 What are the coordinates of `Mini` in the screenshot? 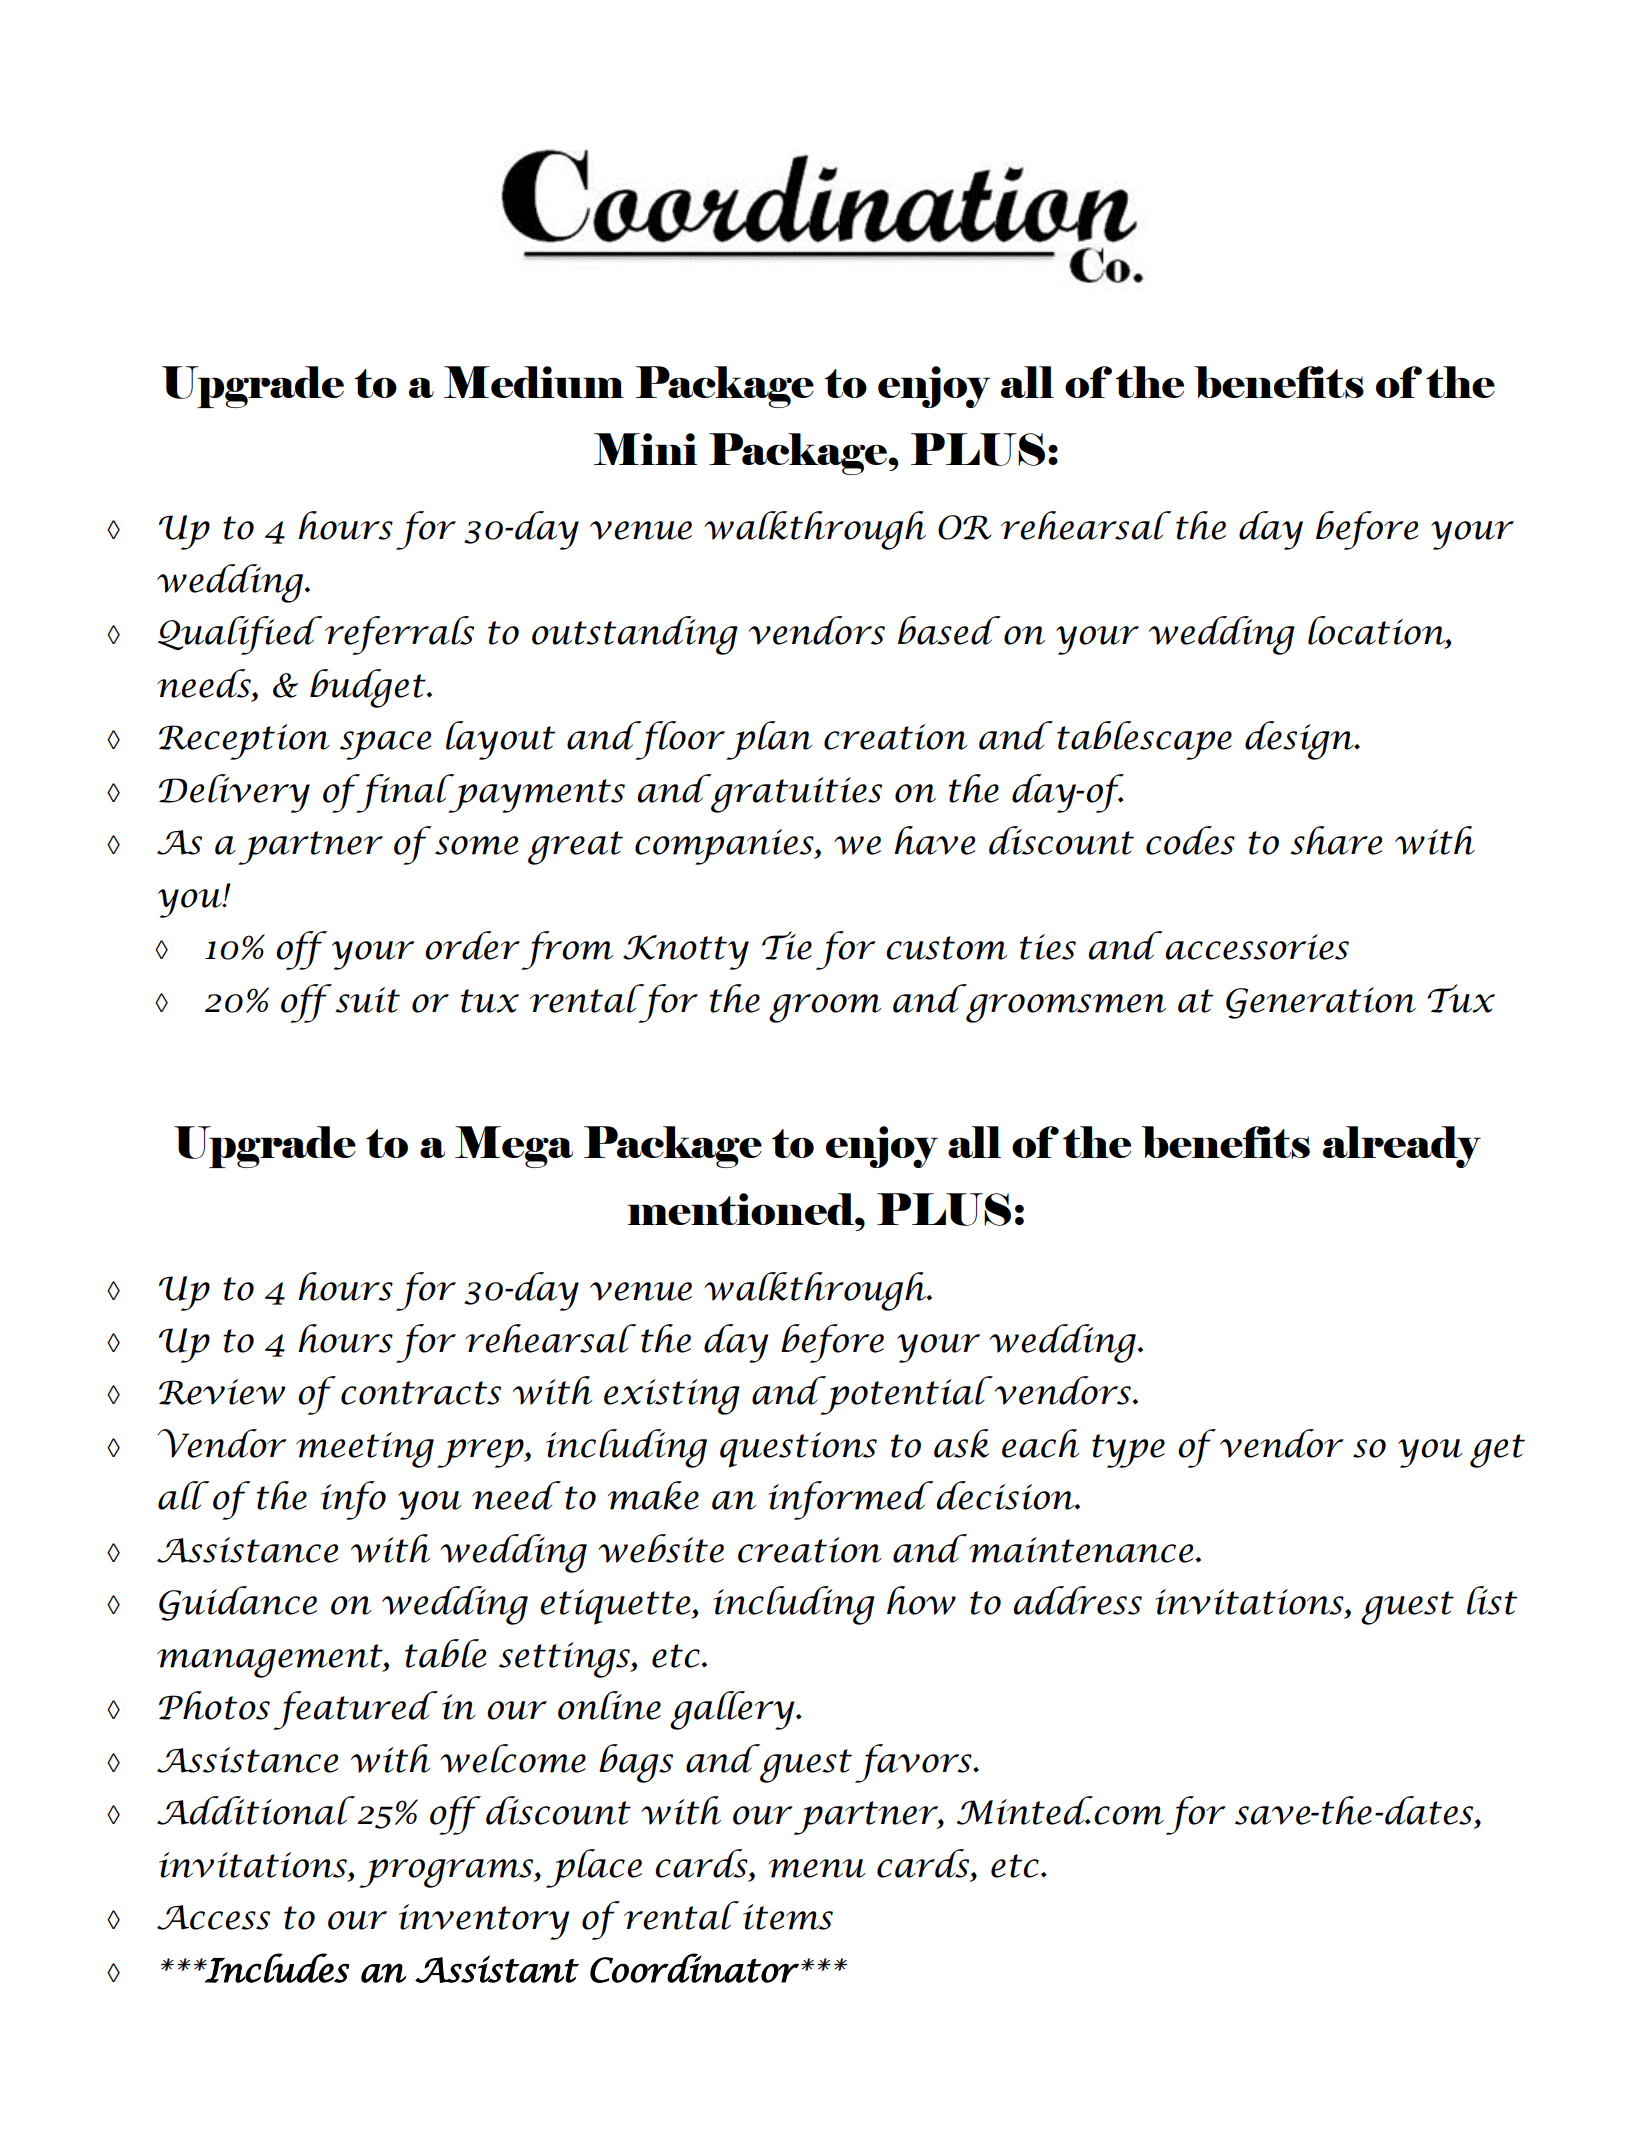 It's located at (646, 449).
